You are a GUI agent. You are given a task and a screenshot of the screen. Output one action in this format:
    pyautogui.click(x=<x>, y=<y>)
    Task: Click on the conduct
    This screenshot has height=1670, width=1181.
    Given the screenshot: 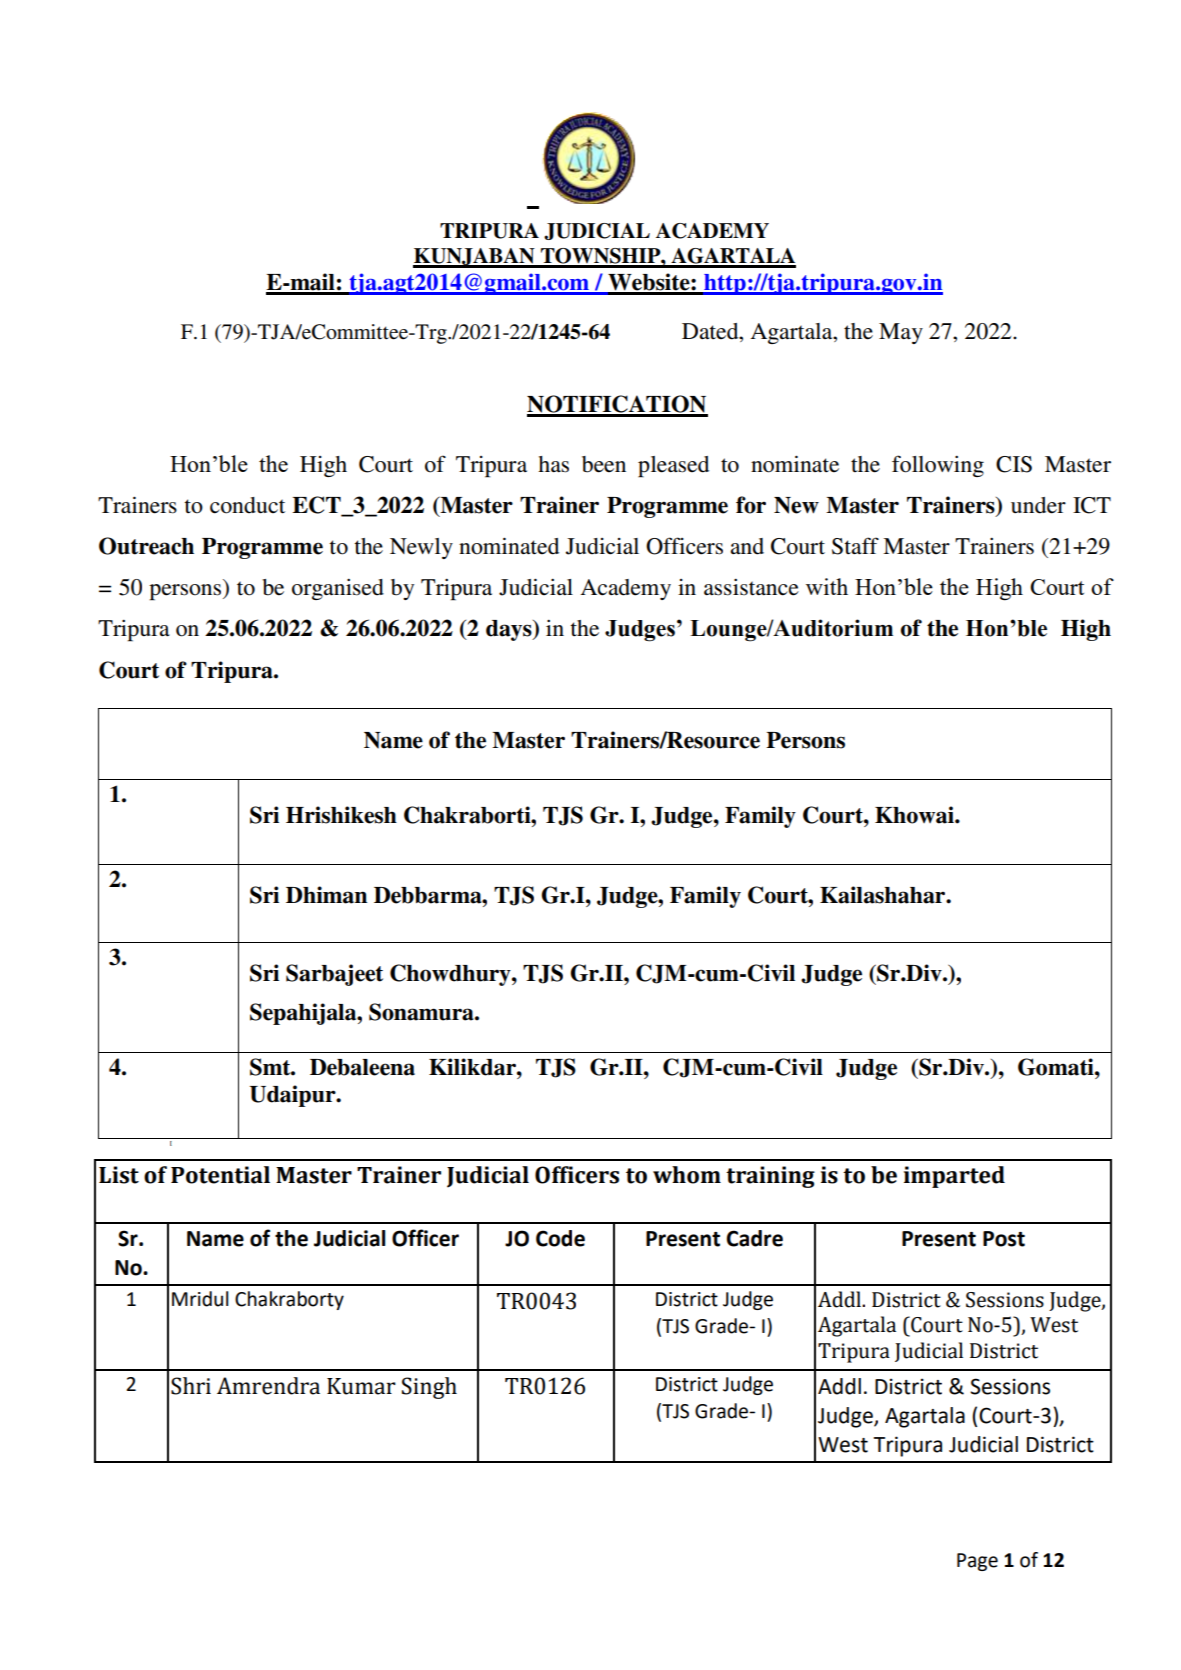 What is the action you would take?
    pyautogui.click(x=247, y=505)
